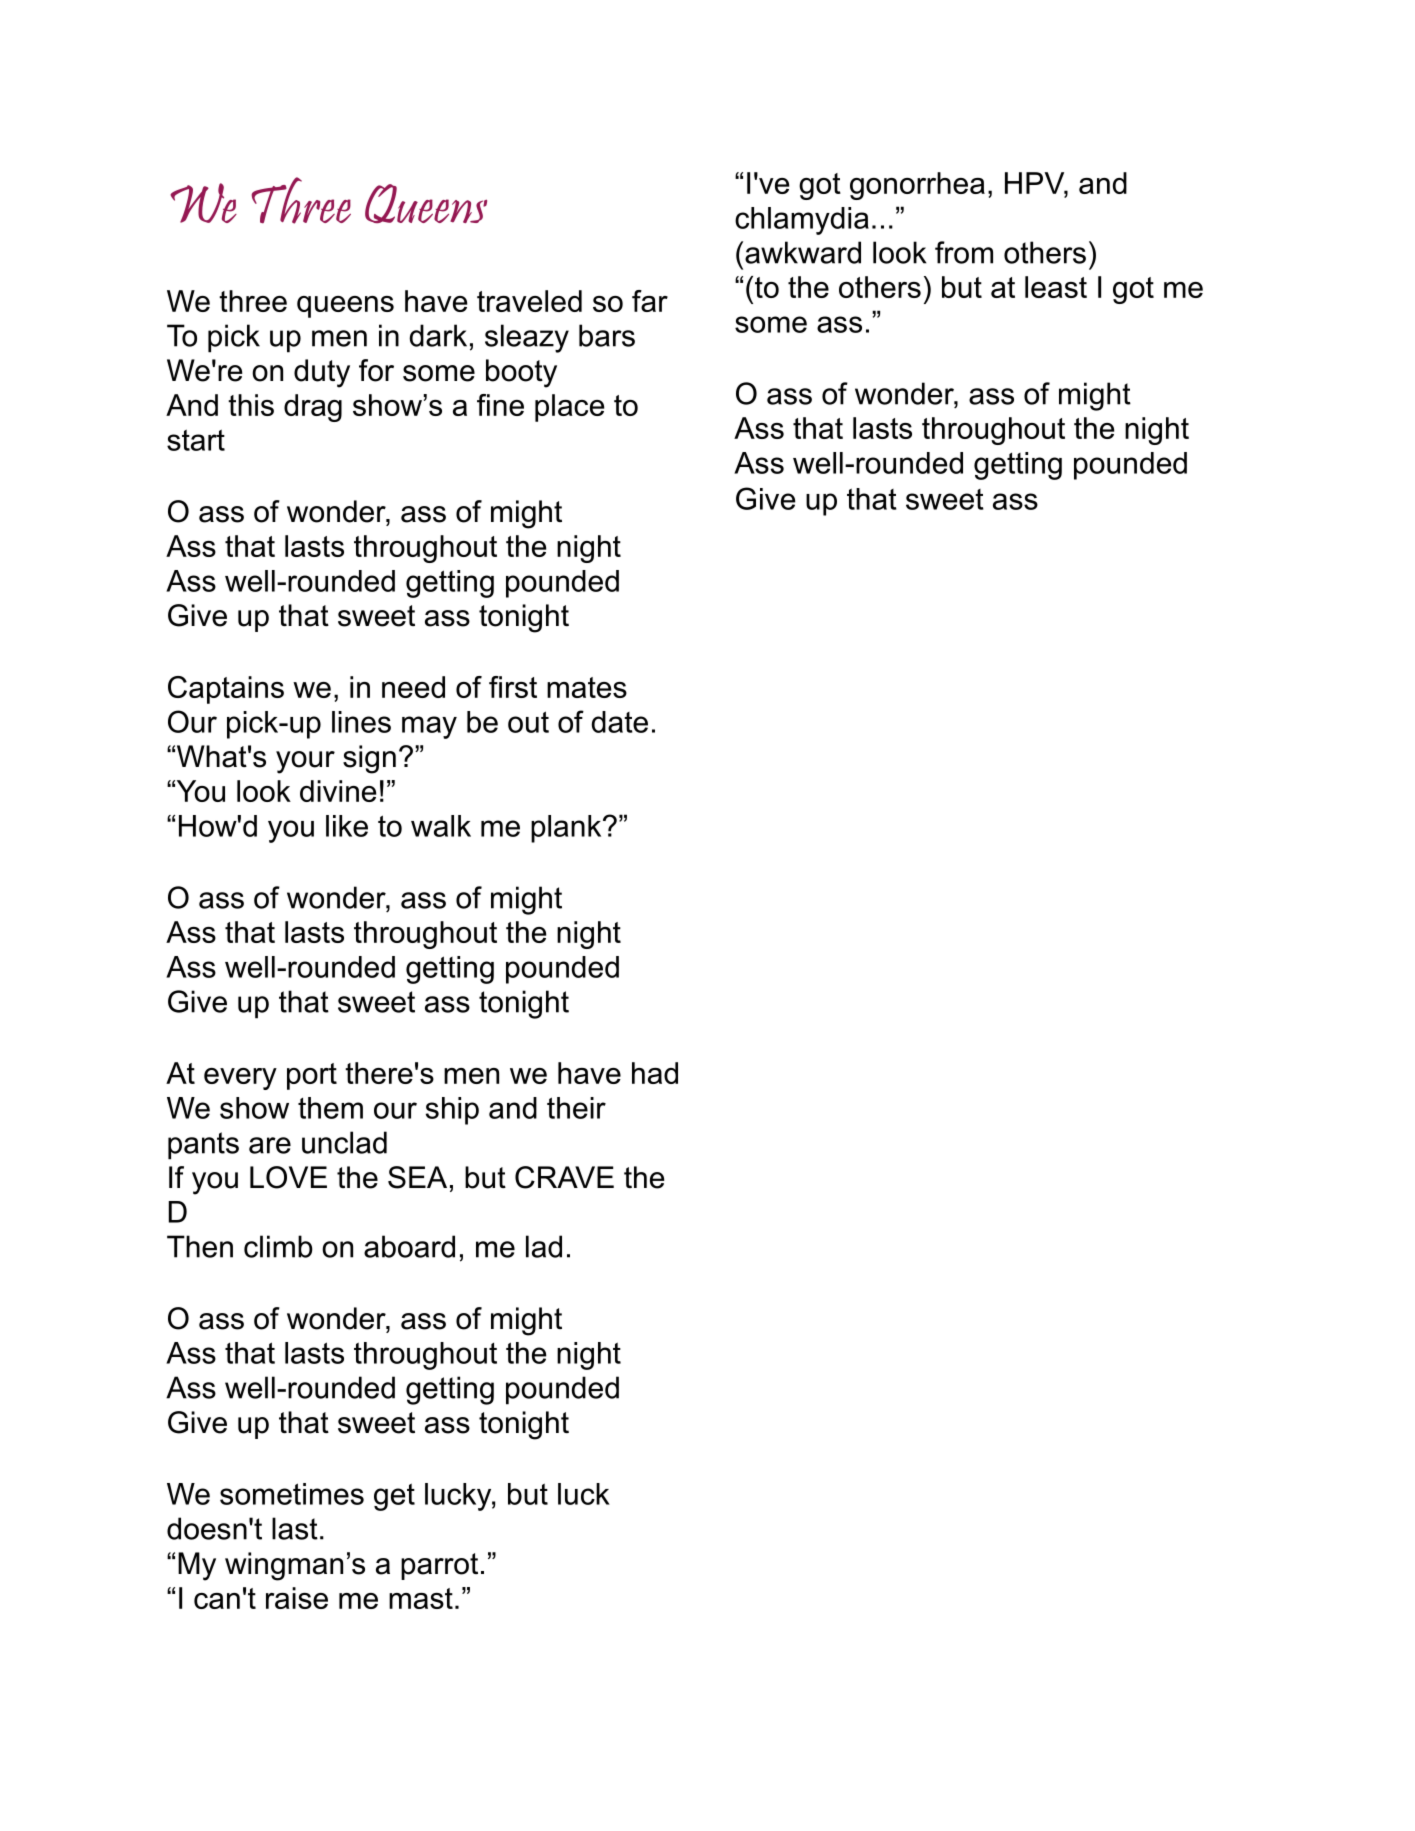 The image size is (1415, 1831). Describe the element at coordinates (297, 1598) in the image. I see `raise` at that location.
